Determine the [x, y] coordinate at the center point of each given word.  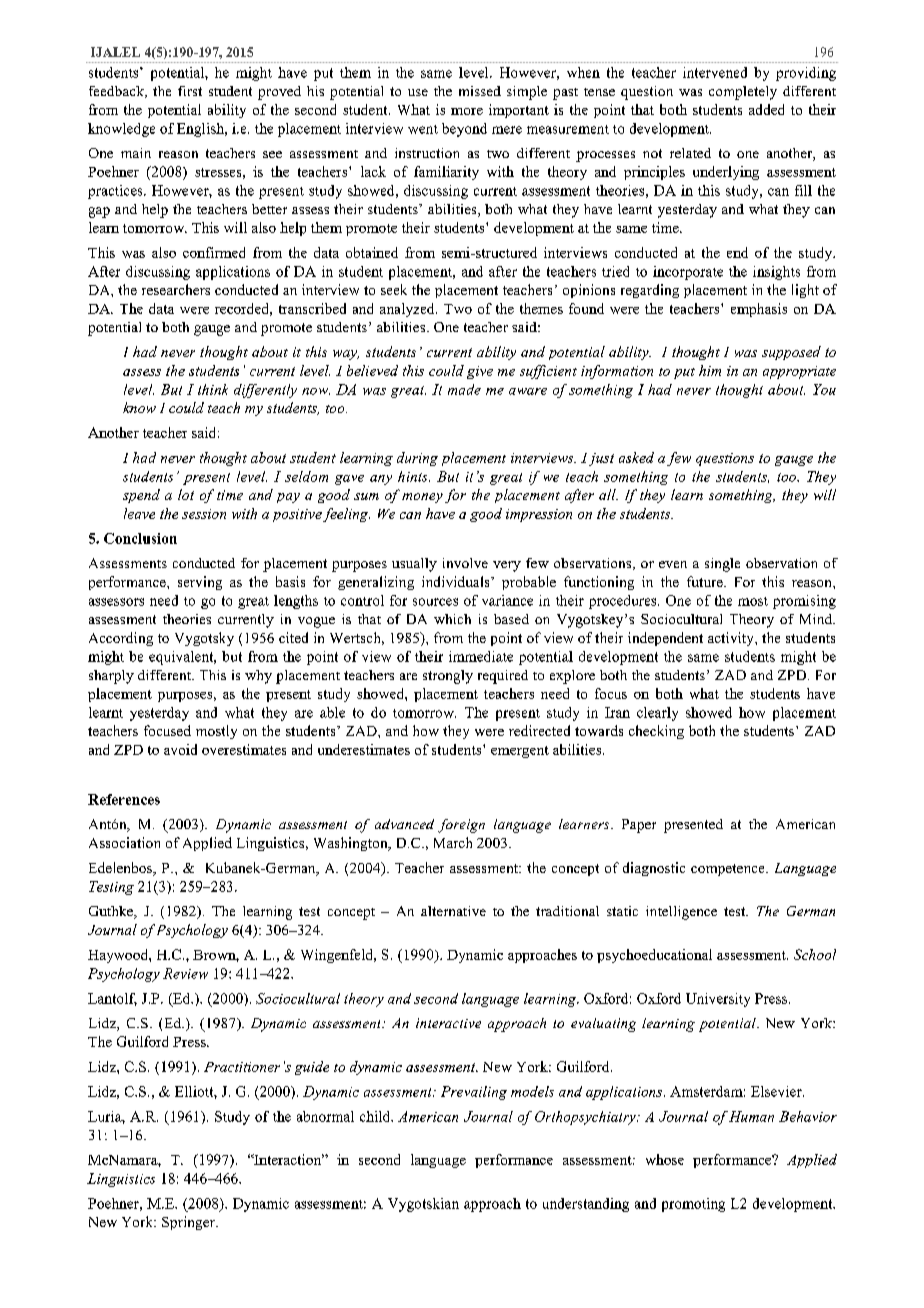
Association [124, 842]
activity [732, 639]
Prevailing [474, 1093]
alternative [453, 911]
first [190, 91]
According [121, 639]
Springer [189, 1223]
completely [743, 93]
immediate [481, 656]
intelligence [681, 913]
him [710, 370]
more [467, 111]
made [464, 389]
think [213, 389]
